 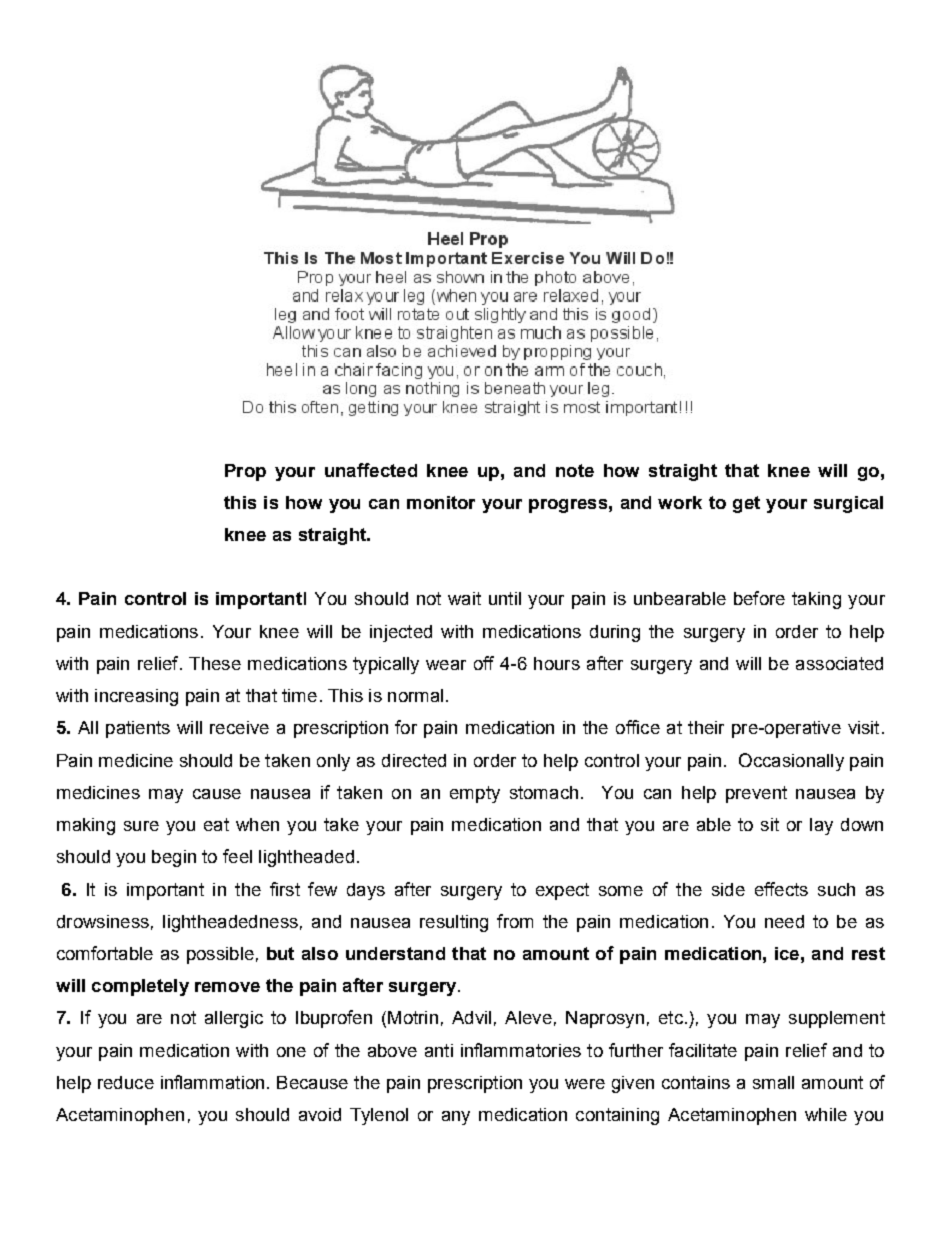 What do you see at coordinates (756, 794) in the screenshot?
I see `prevent` at bounding box center [756, 794].
